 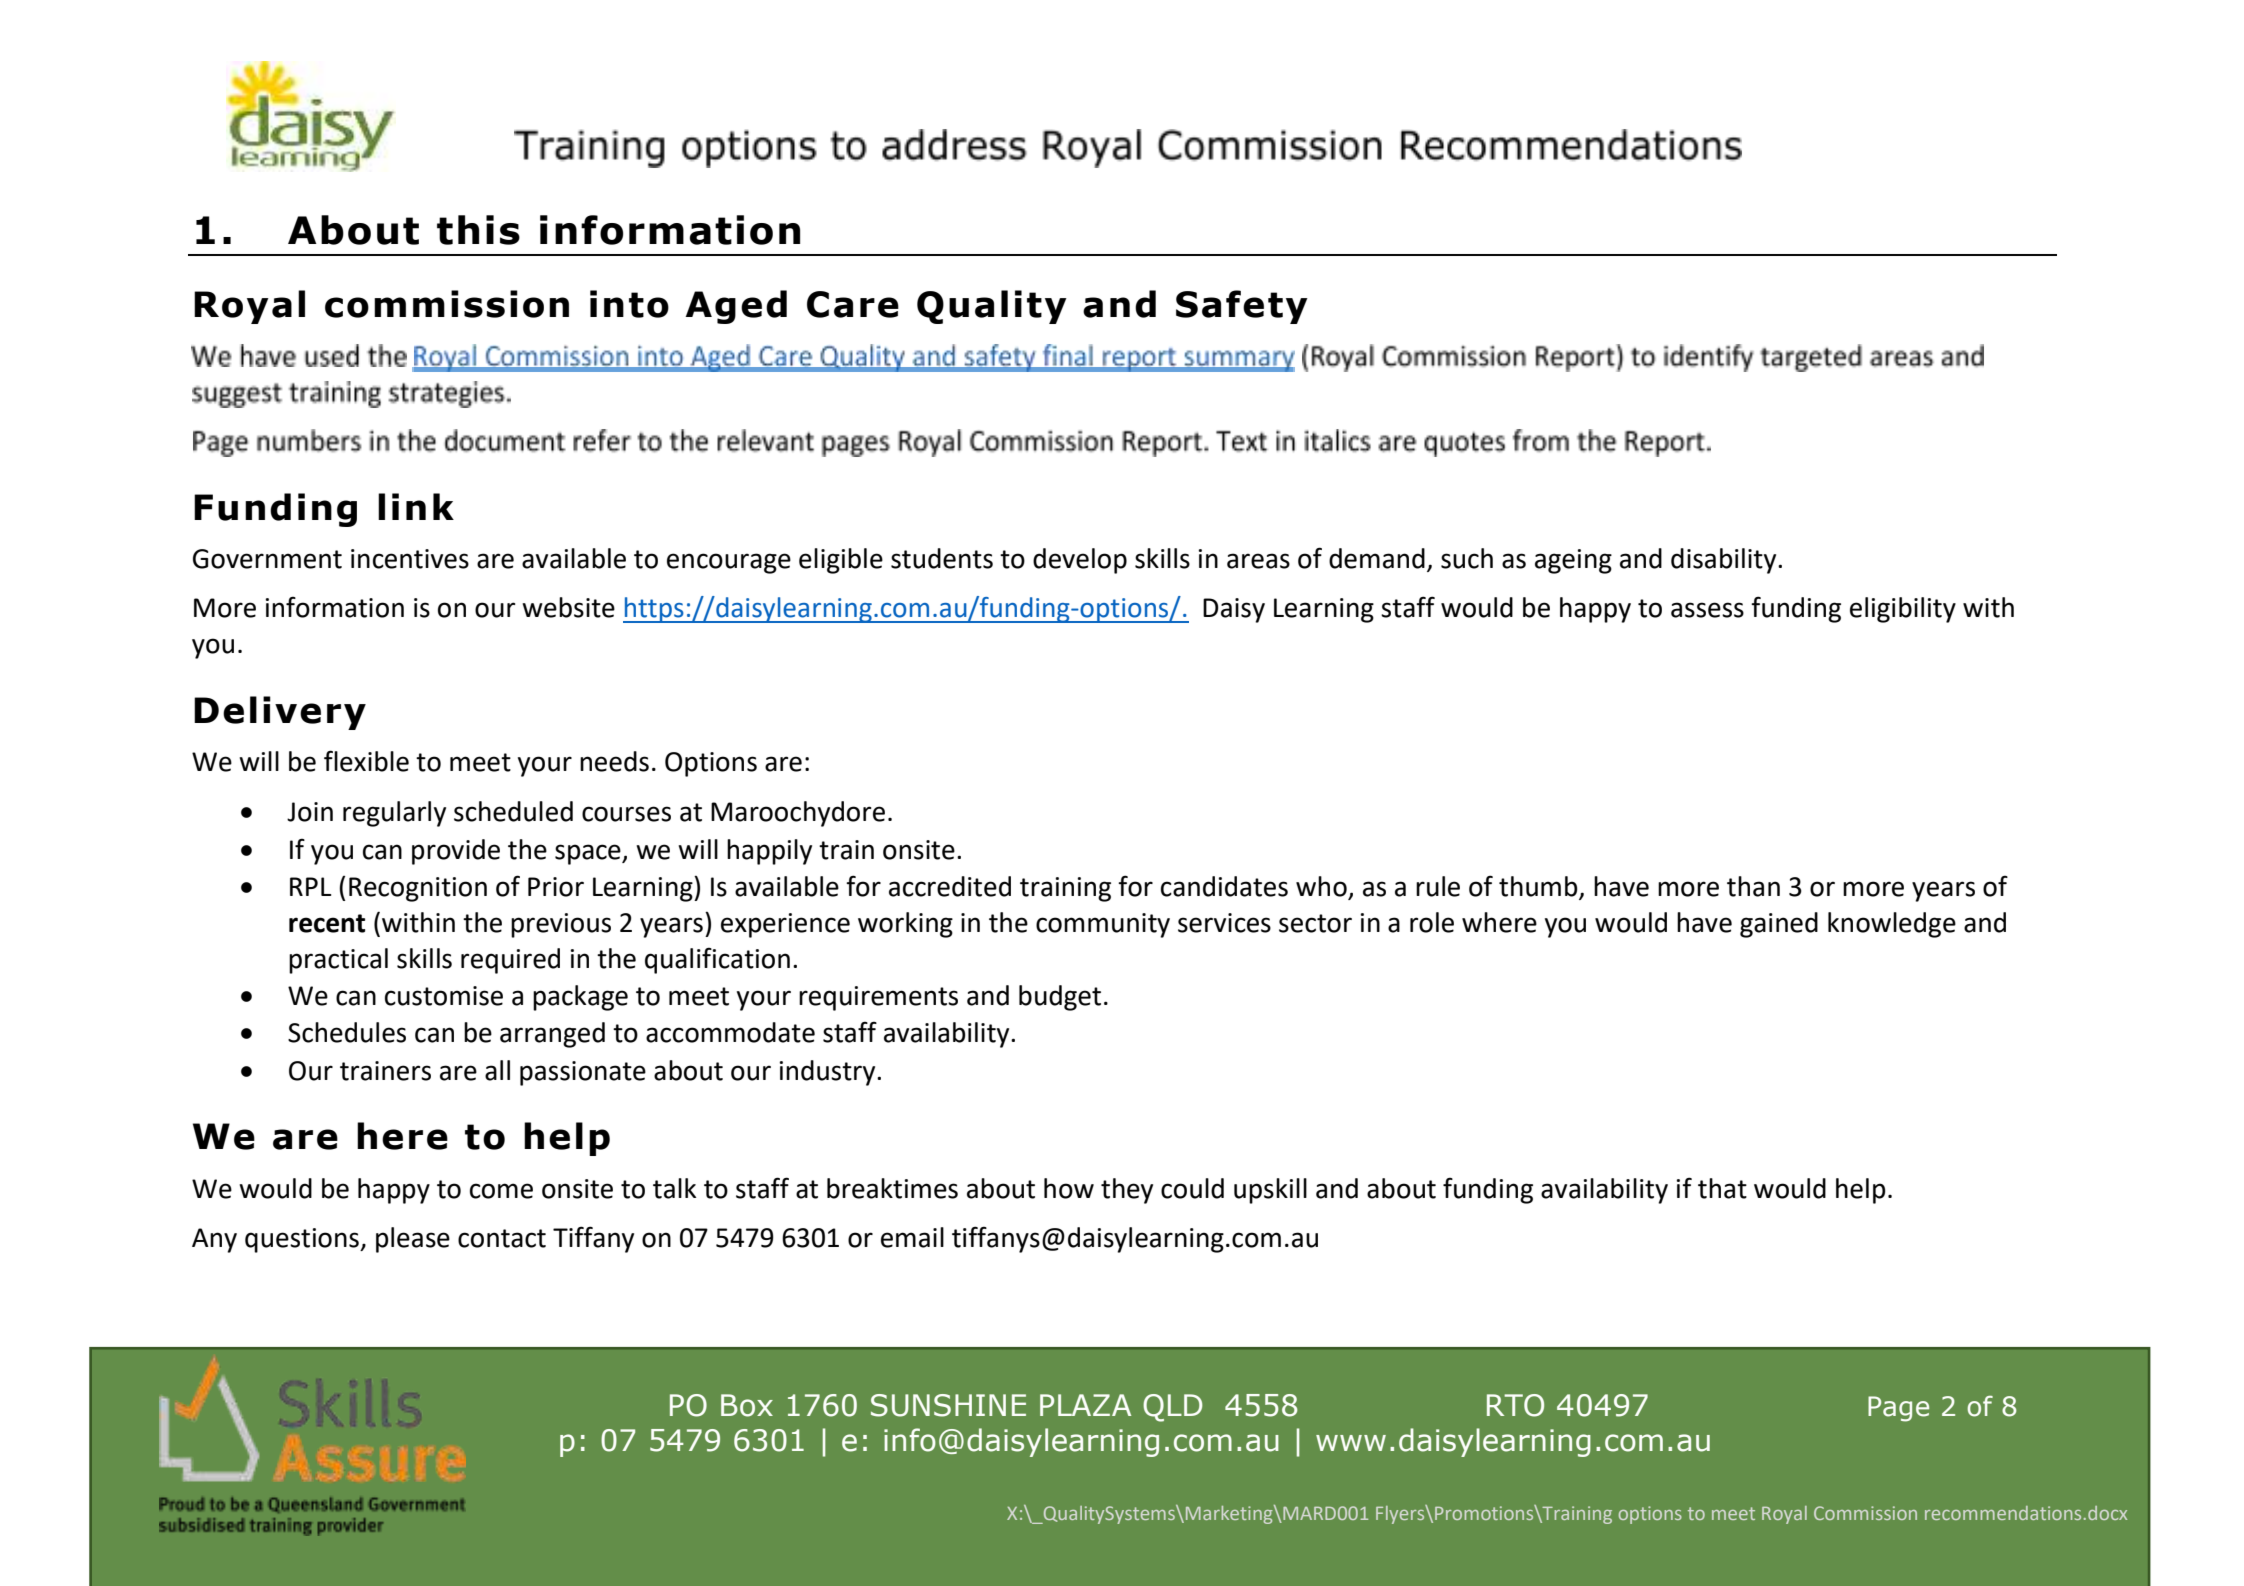 I want to click on accredited, so click(x=950, y=886).
